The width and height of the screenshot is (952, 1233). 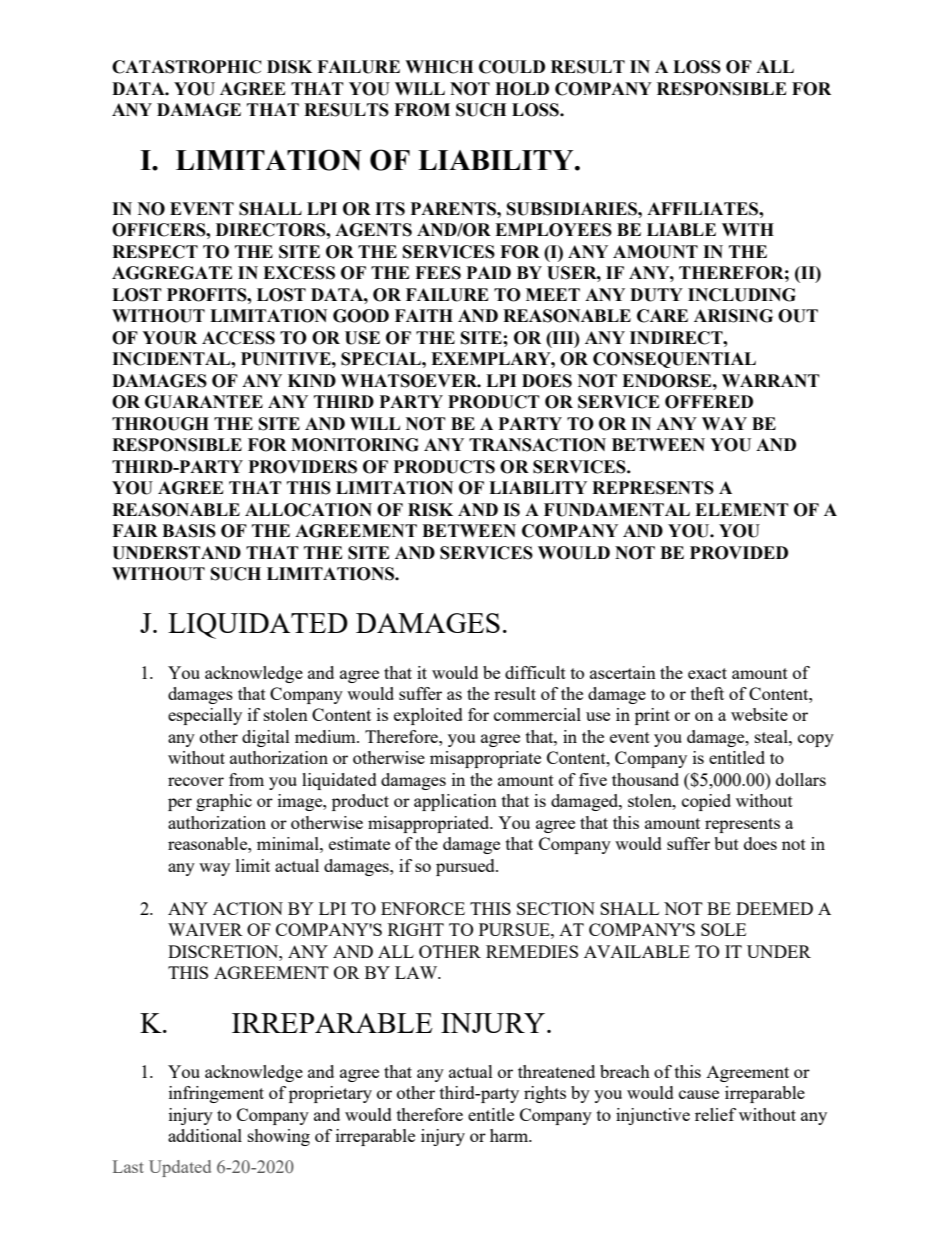 What do you see at coordinates (205, 1135) in the screenshot?
I see `additional` at bounding box center [205, 1135].
